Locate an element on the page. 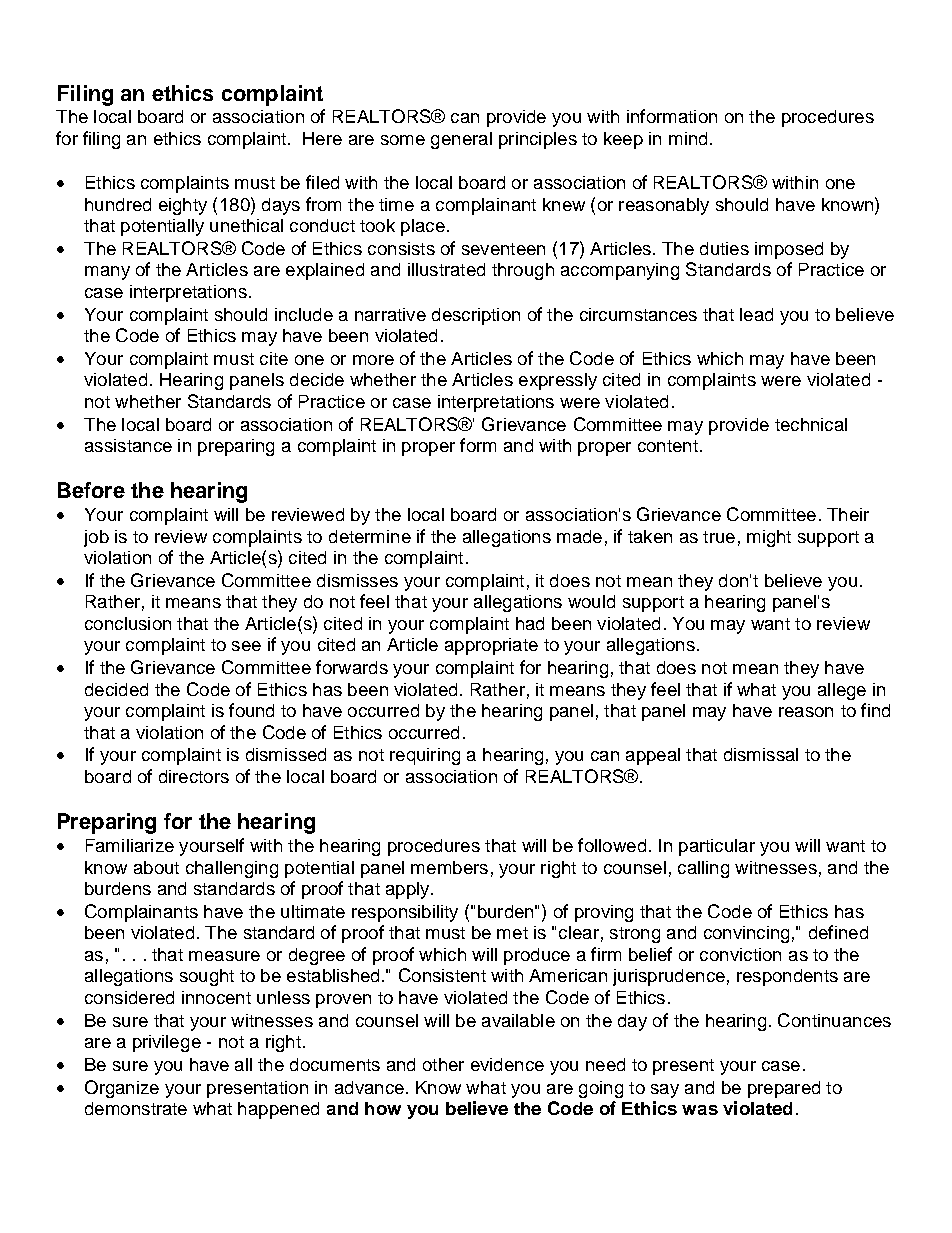  mind is located at coordinates (688, 138).
